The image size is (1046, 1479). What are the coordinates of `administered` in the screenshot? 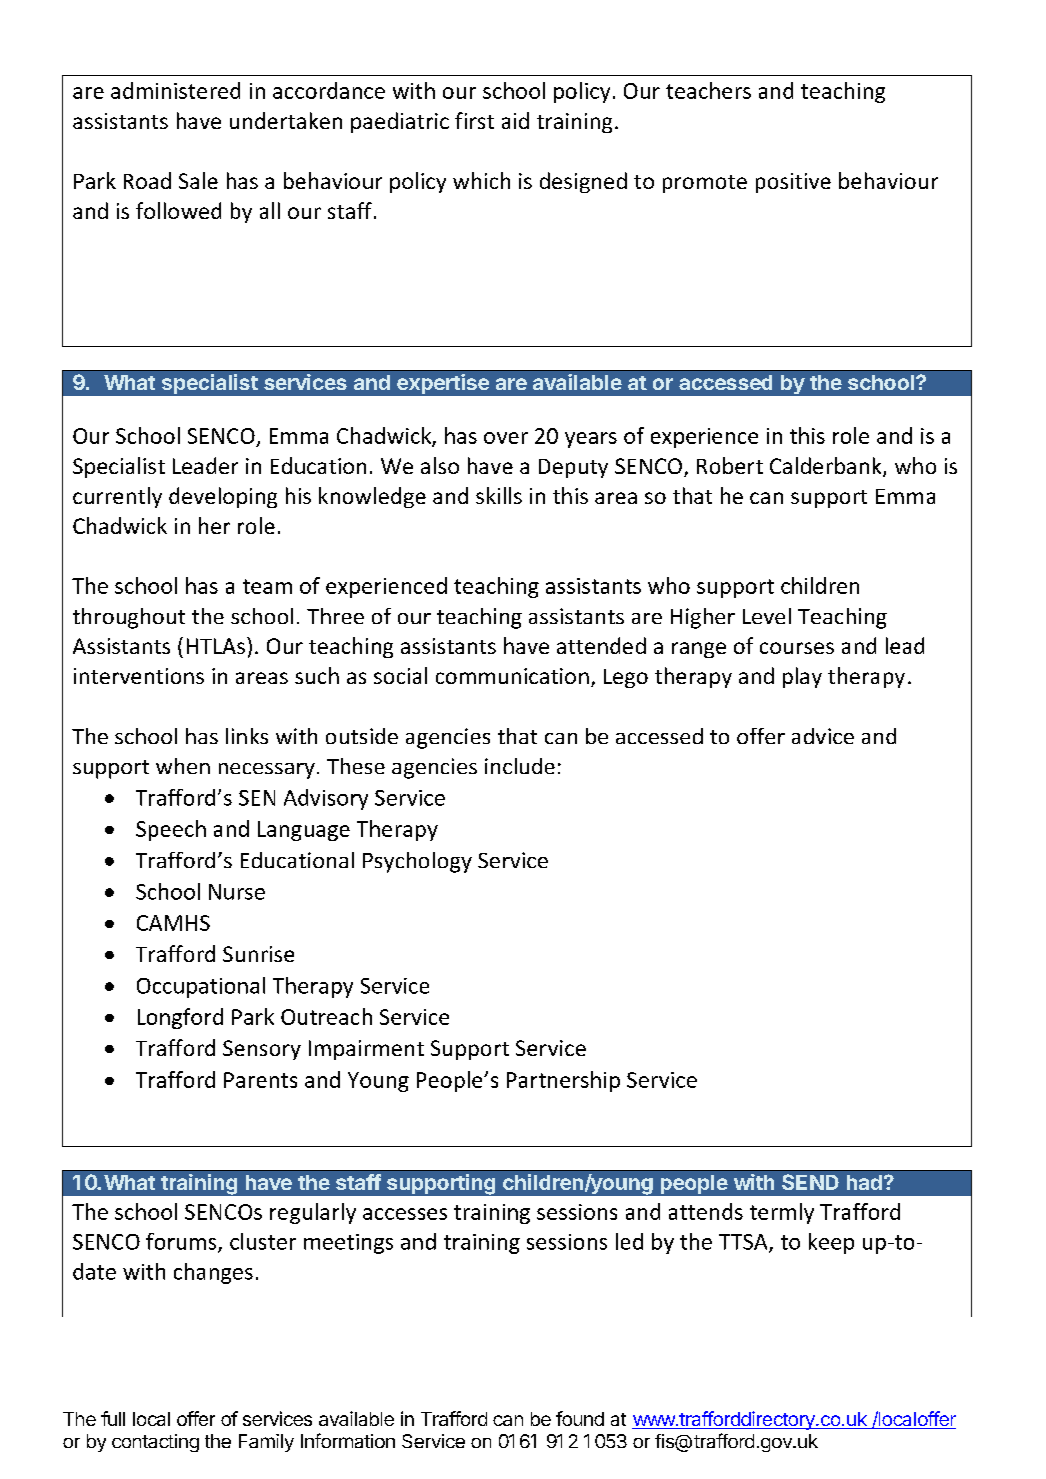 It's located at (175, 90).
